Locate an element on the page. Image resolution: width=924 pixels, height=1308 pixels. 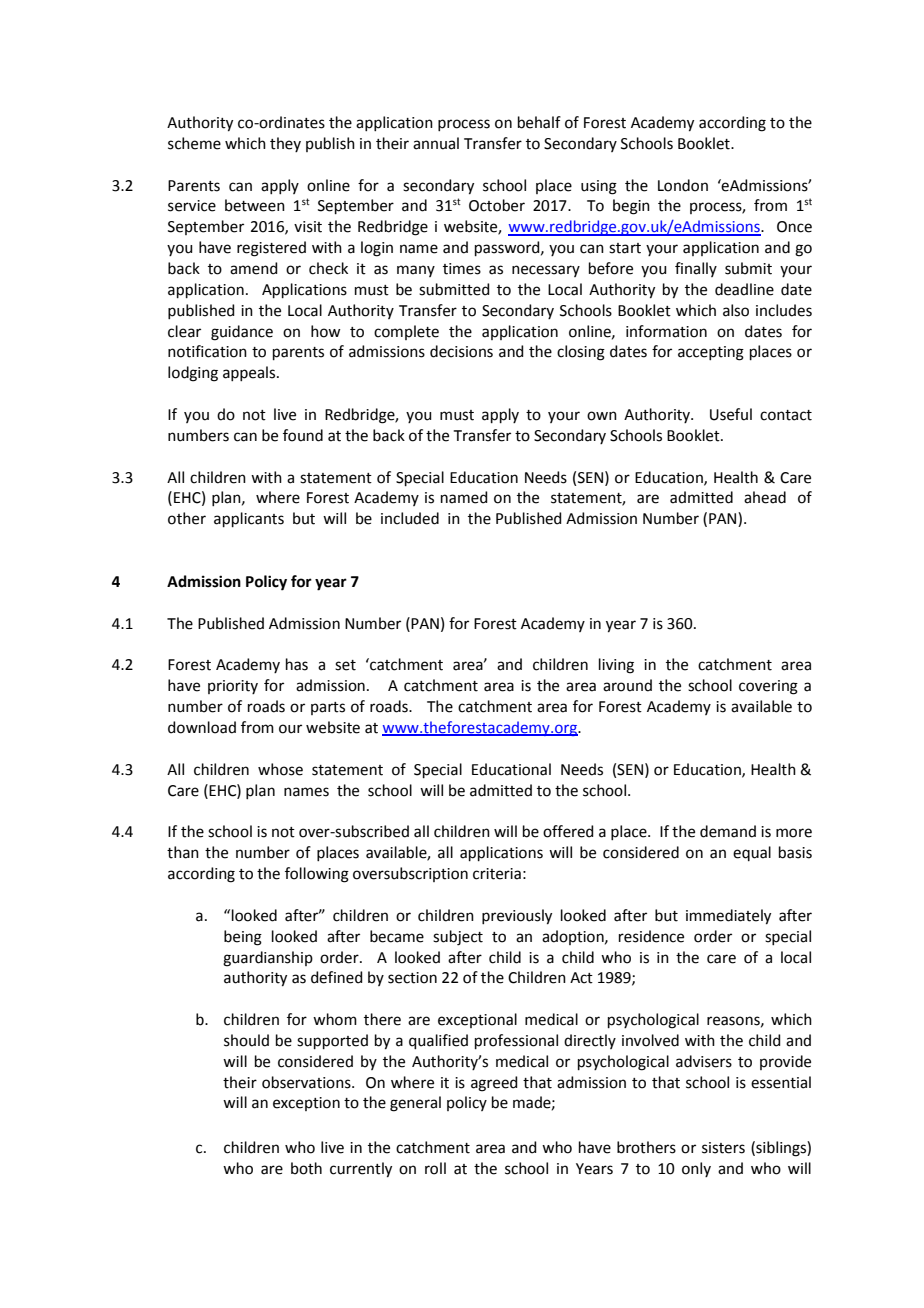
both is located at coordinates (306, 1168).
